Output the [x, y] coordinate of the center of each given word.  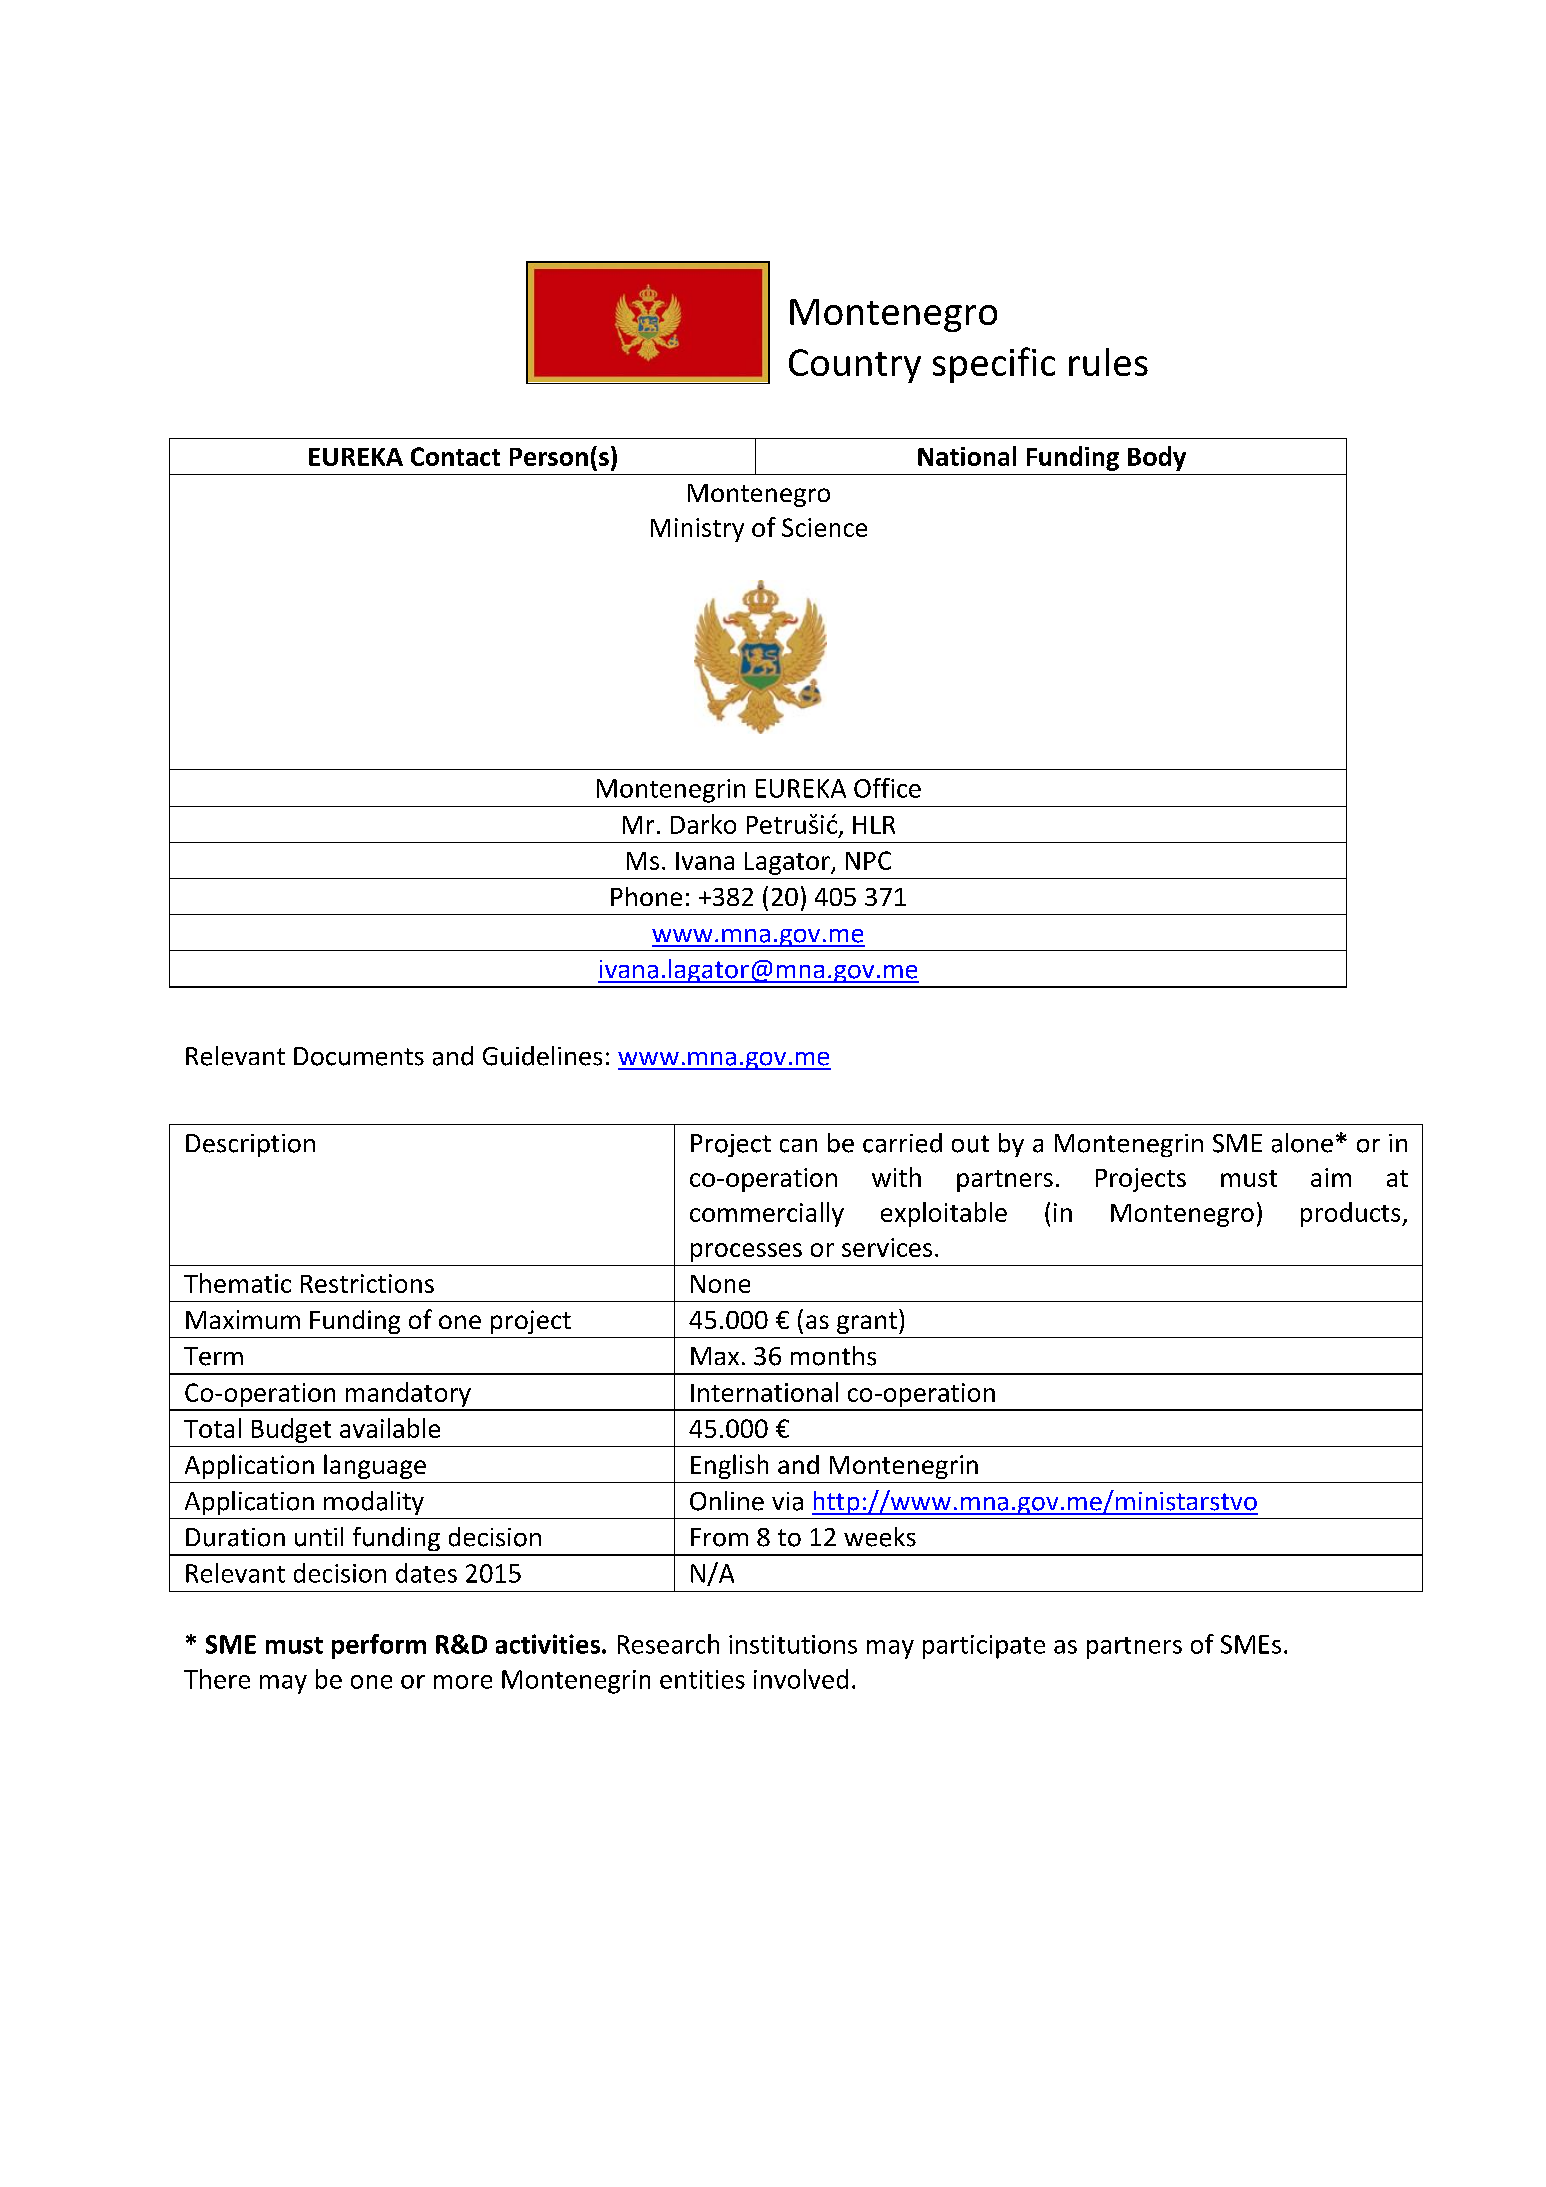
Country [855, 366]
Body [1157, 458]
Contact [455, 456]
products [1352, 1214]
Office [887, 788]
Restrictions [367, 1283]
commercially [767, 1214]
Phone [646, 896]
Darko [703, 824]
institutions [793, 1644]
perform [379, 1646]
